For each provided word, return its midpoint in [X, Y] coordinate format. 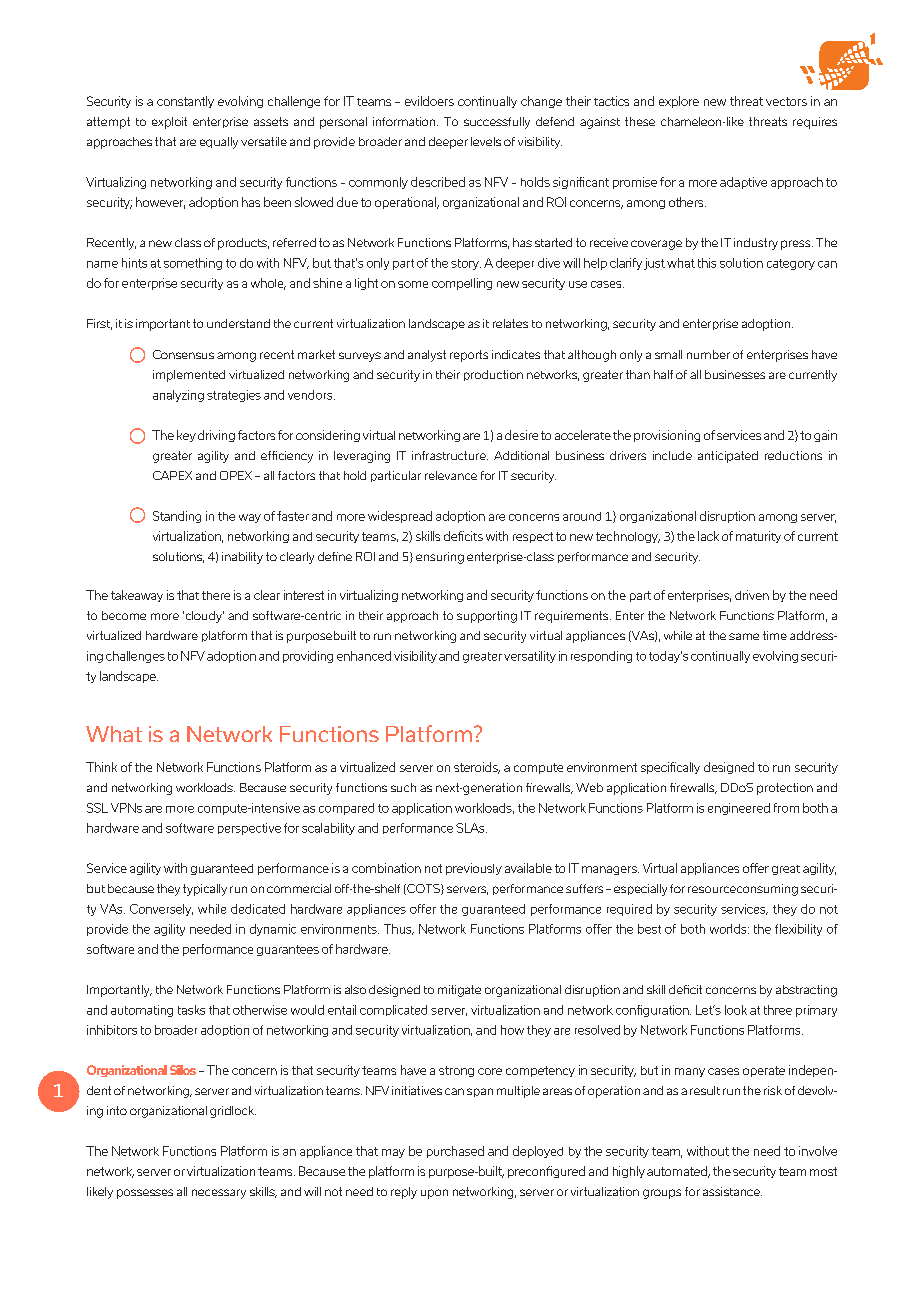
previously [474, 869]
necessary [219, 1194]
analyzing [178, 396]
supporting [487, 617]
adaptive [743, 183]
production [493, 375]
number [708, 354]
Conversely [161, 910]
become [124, 615]
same [744, 636]
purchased [455, 1152]
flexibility [798, 930]
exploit [169, 123]
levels [486, 141]
